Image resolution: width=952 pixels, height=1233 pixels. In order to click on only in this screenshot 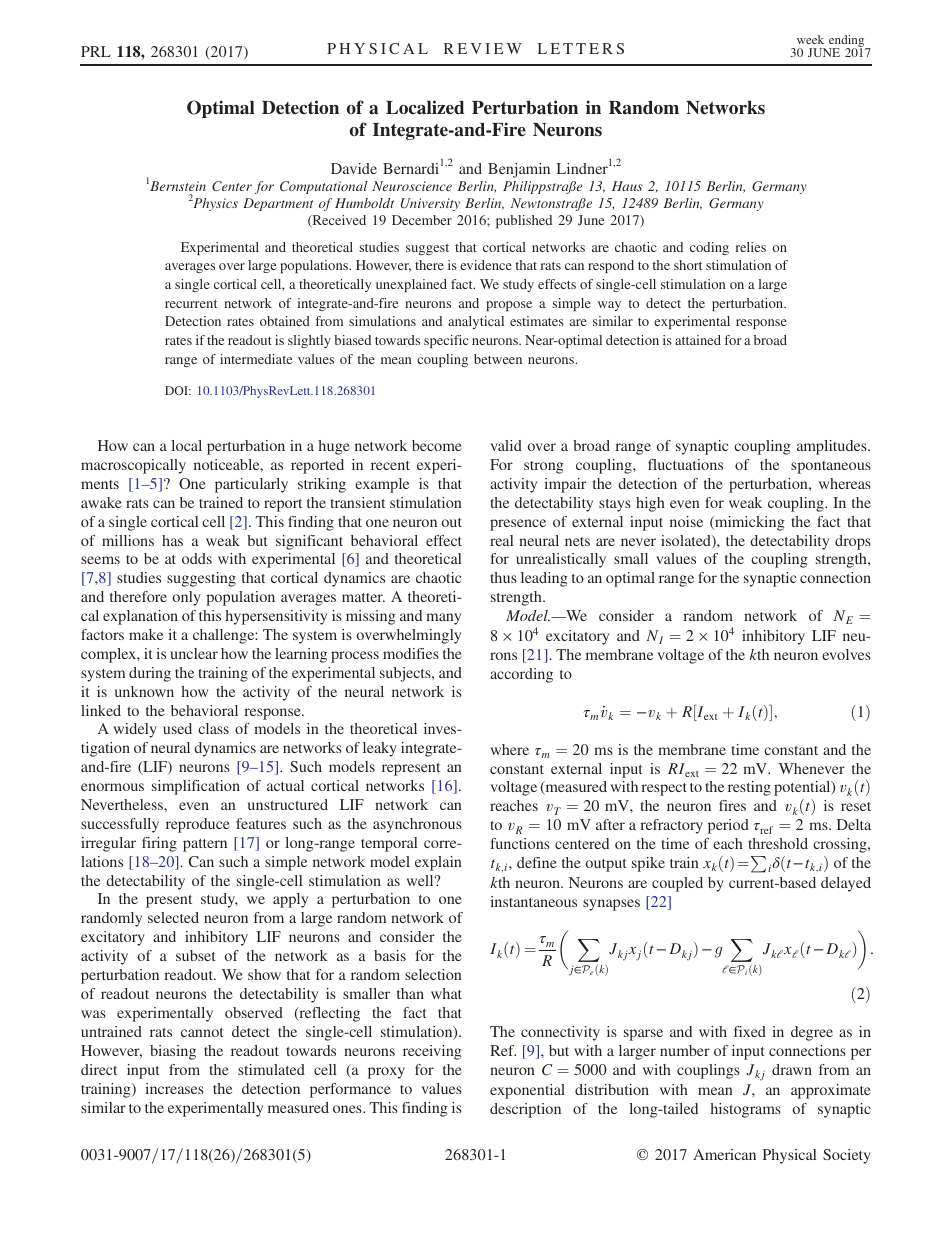, I will do `click(187, 598)`.
